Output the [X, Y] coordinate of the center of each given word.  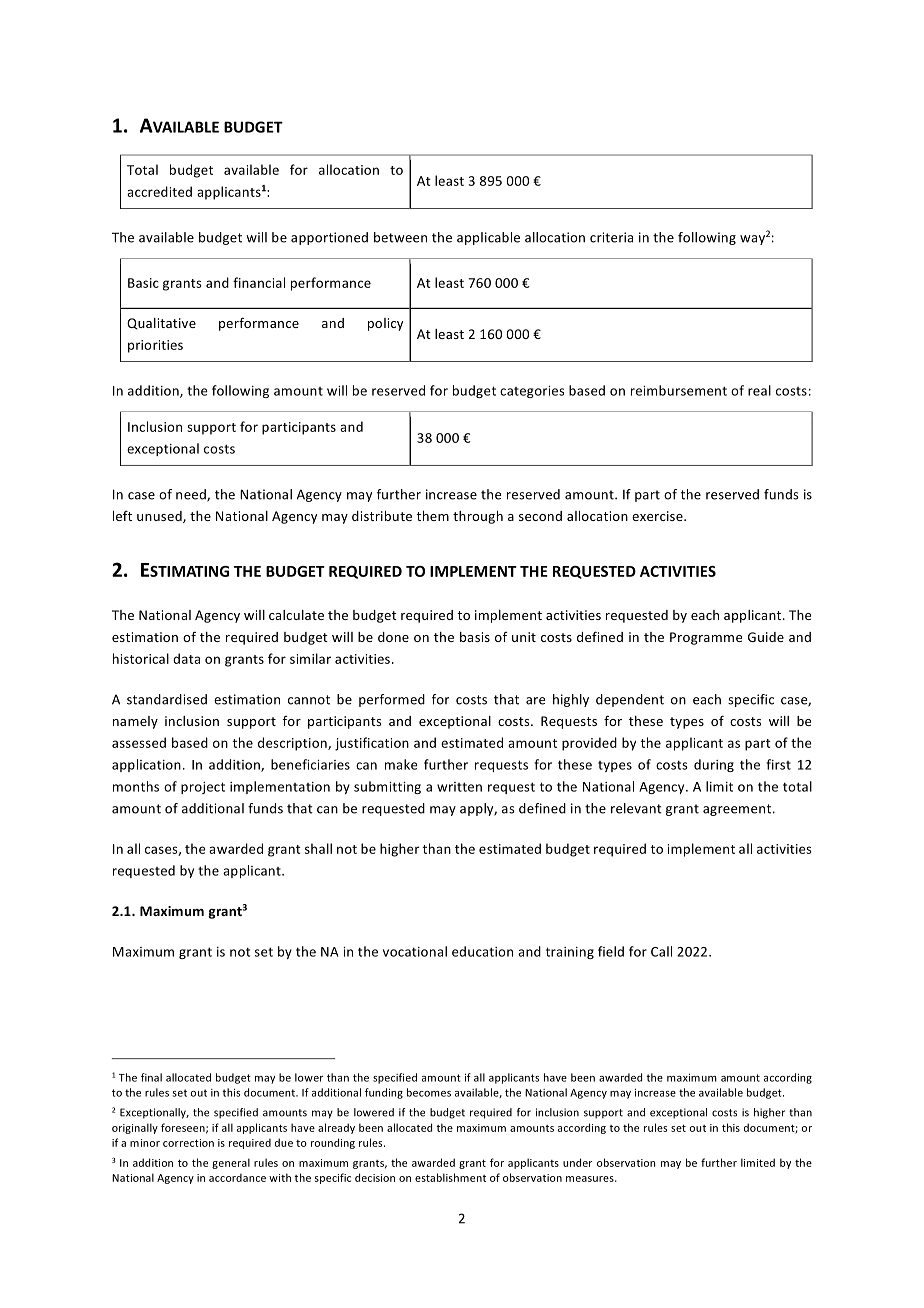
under [577, 1162]
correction [188, 1143]
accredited [159, 191]
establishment [450, 1177]
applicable [488, 238]
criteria [611, 237]
